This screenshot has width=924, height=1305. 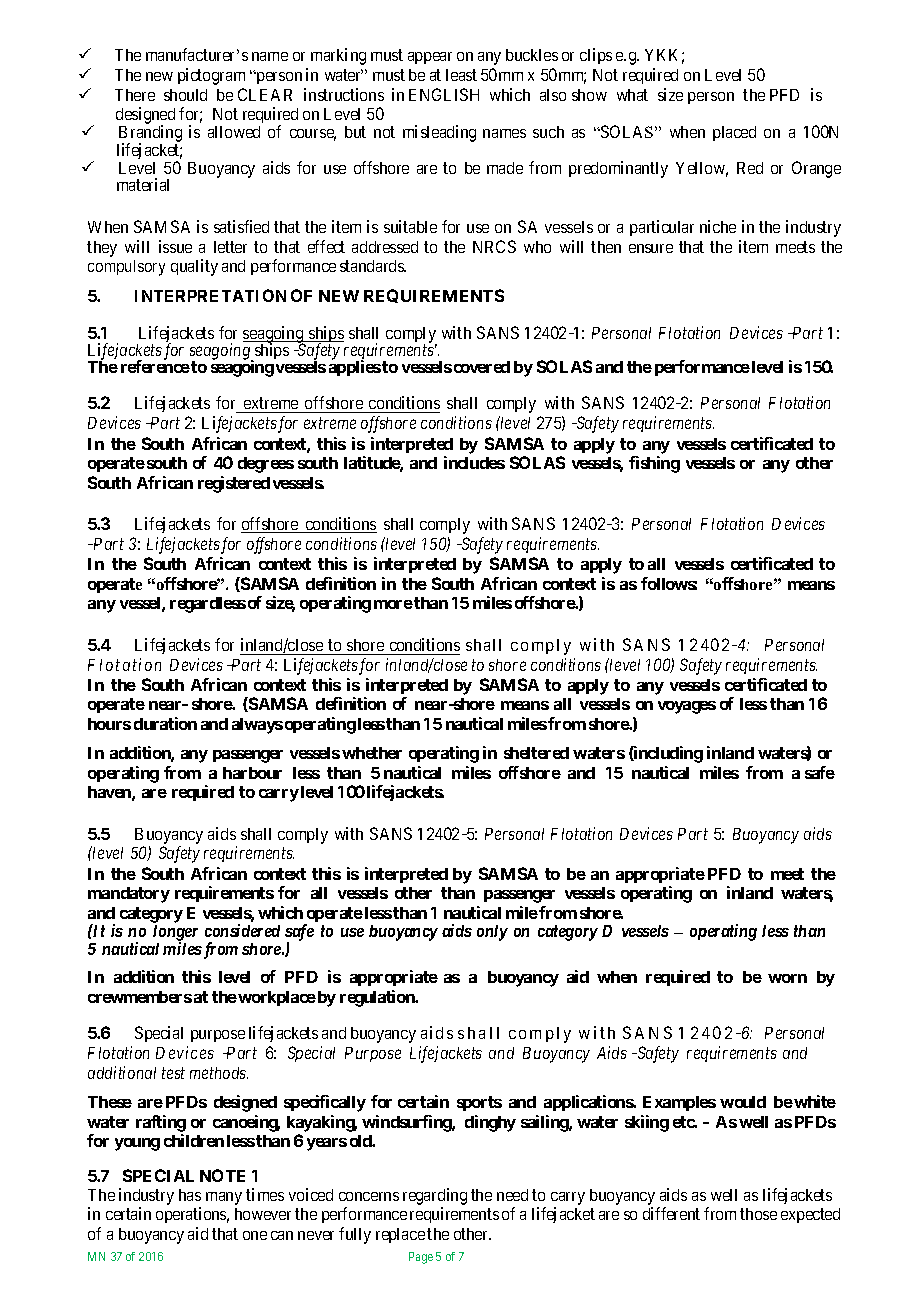 I want to click on ENGLISH, so click(x=444, y=94).
